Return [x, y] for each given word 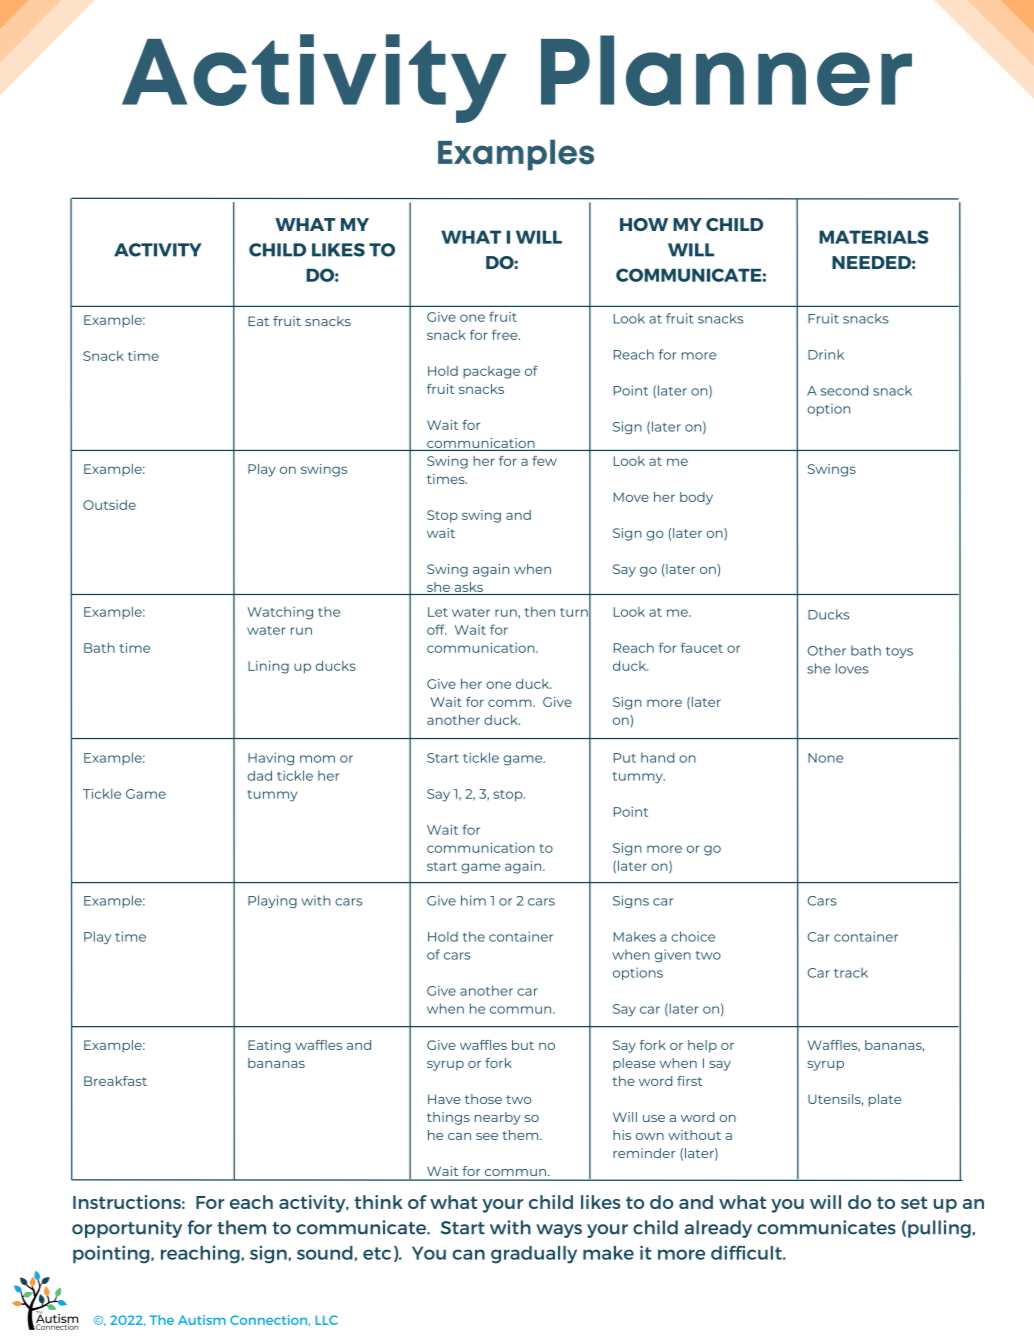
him [473, 900]
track [851, 973]
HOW [644, 224]
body [696, 498]
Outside [109, 505]
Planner [726, 70]
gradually [534, 1255]
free [506, 334]
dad [259, 775]
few [544, 460]
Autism [202, 1320]
